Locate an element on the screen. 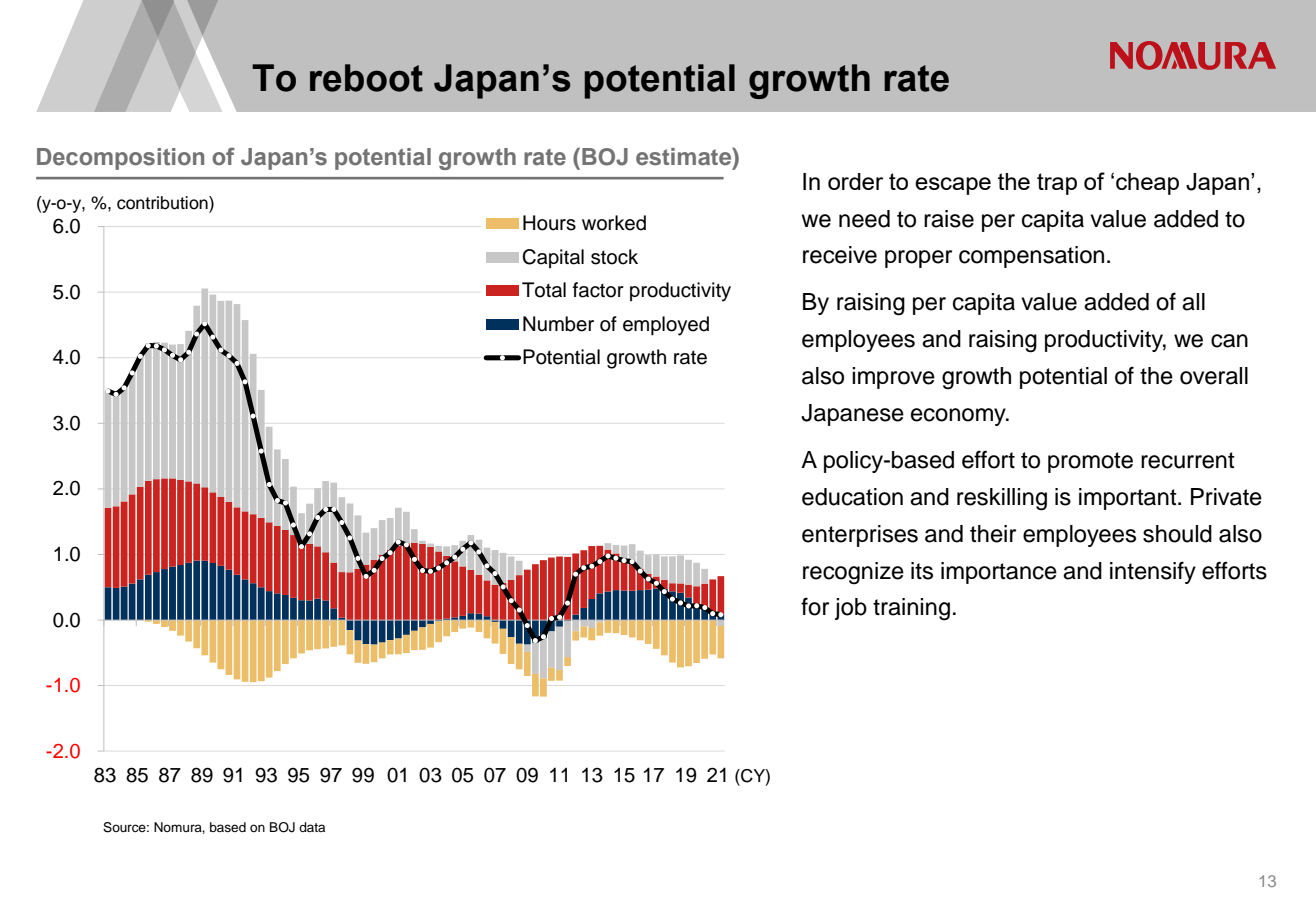  reboot is located at coordinates (366, 78).
